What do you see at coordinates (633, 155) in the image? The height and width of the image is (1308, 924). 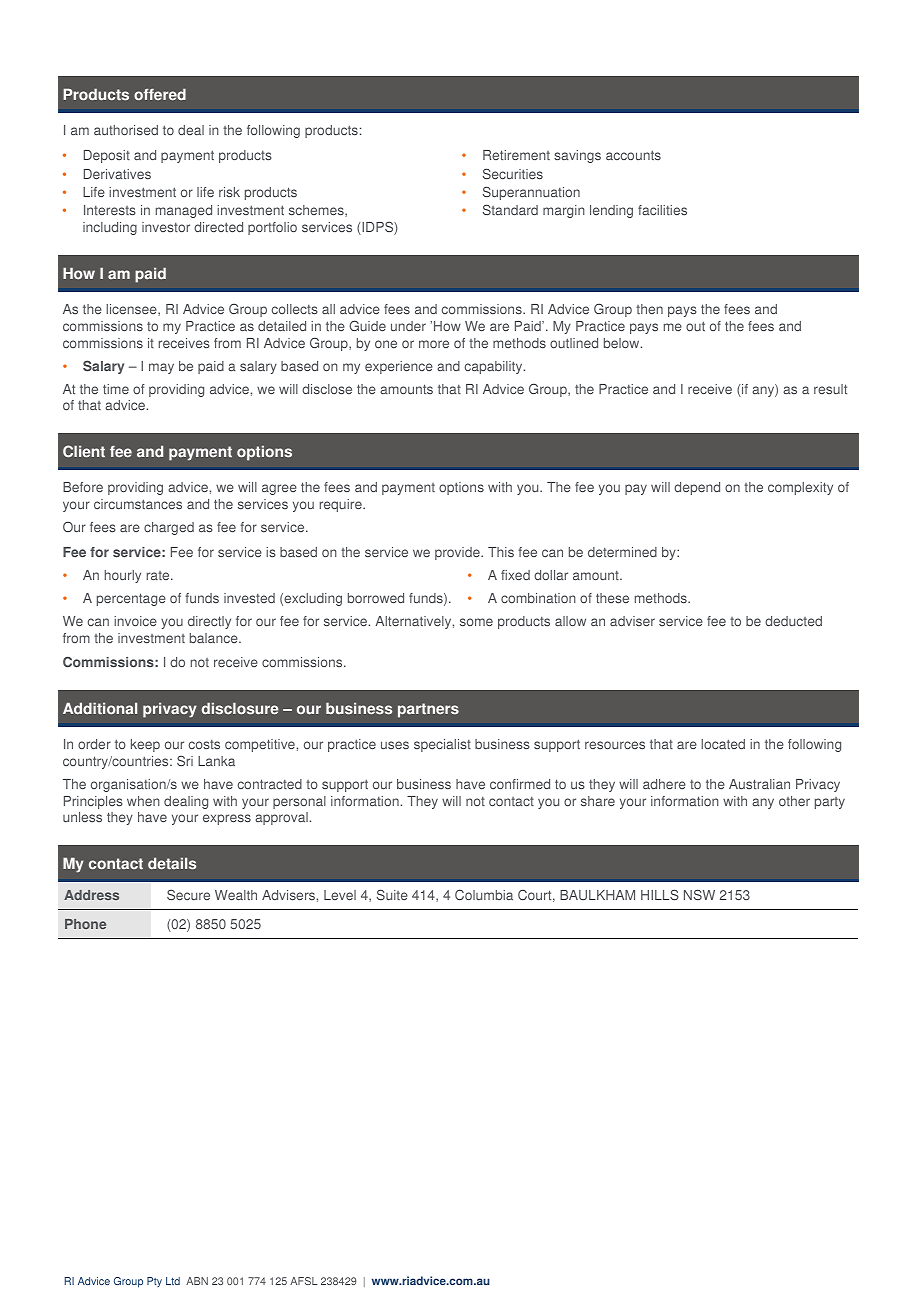 I see `accounts` at bounding box center [633, 155].
